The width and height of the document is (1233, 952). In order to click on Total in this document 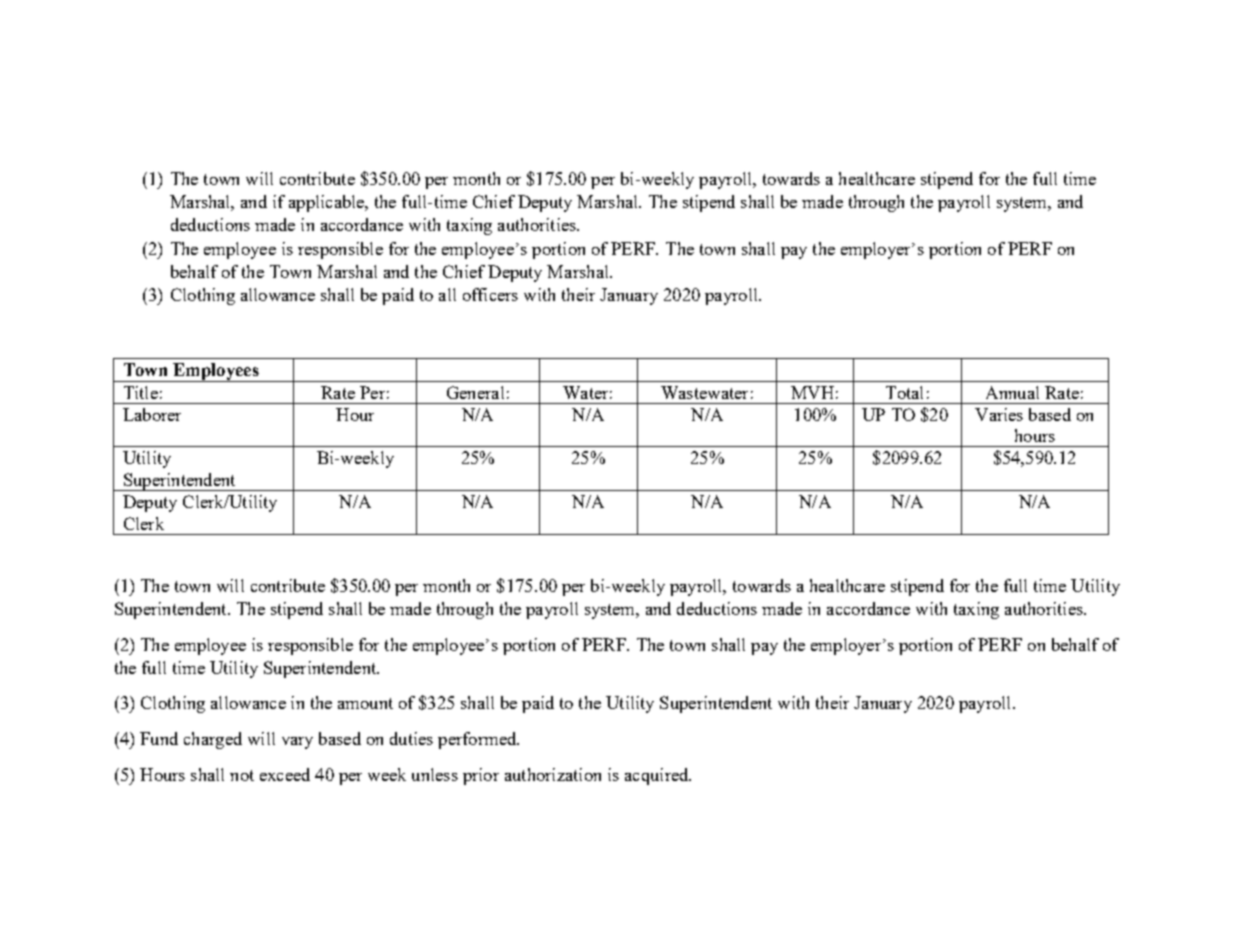, I will do `click(904, 392)`.
